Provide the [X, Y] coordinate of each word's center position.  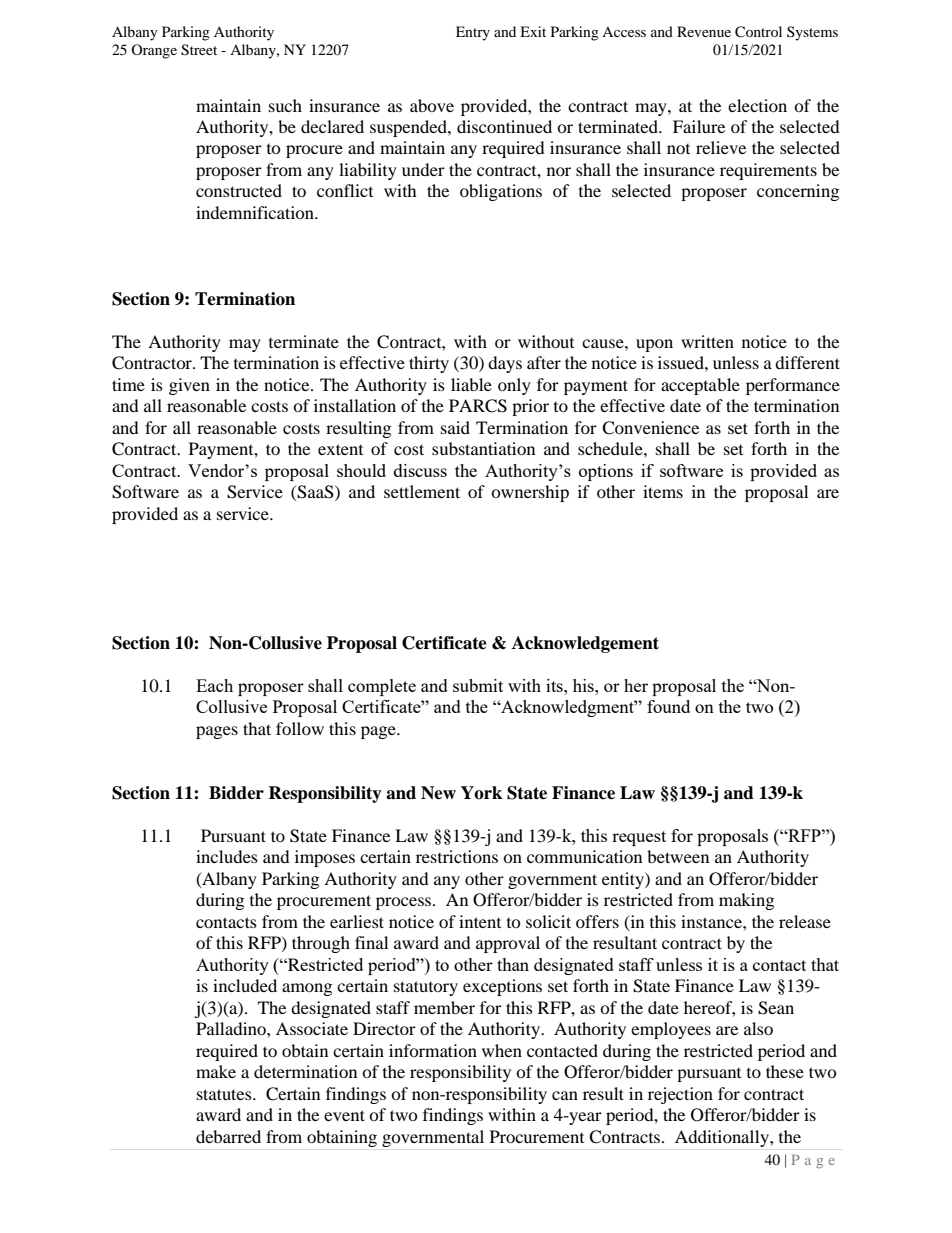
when [502, 1050]
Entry [473, 33]
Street [199, 50]
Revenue [704, 31]
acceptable [700, 386]
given [189, 386]
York [481, 793]
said [455, 427]
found [668, 706]
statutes [225, 1094]
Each [214, 685]
